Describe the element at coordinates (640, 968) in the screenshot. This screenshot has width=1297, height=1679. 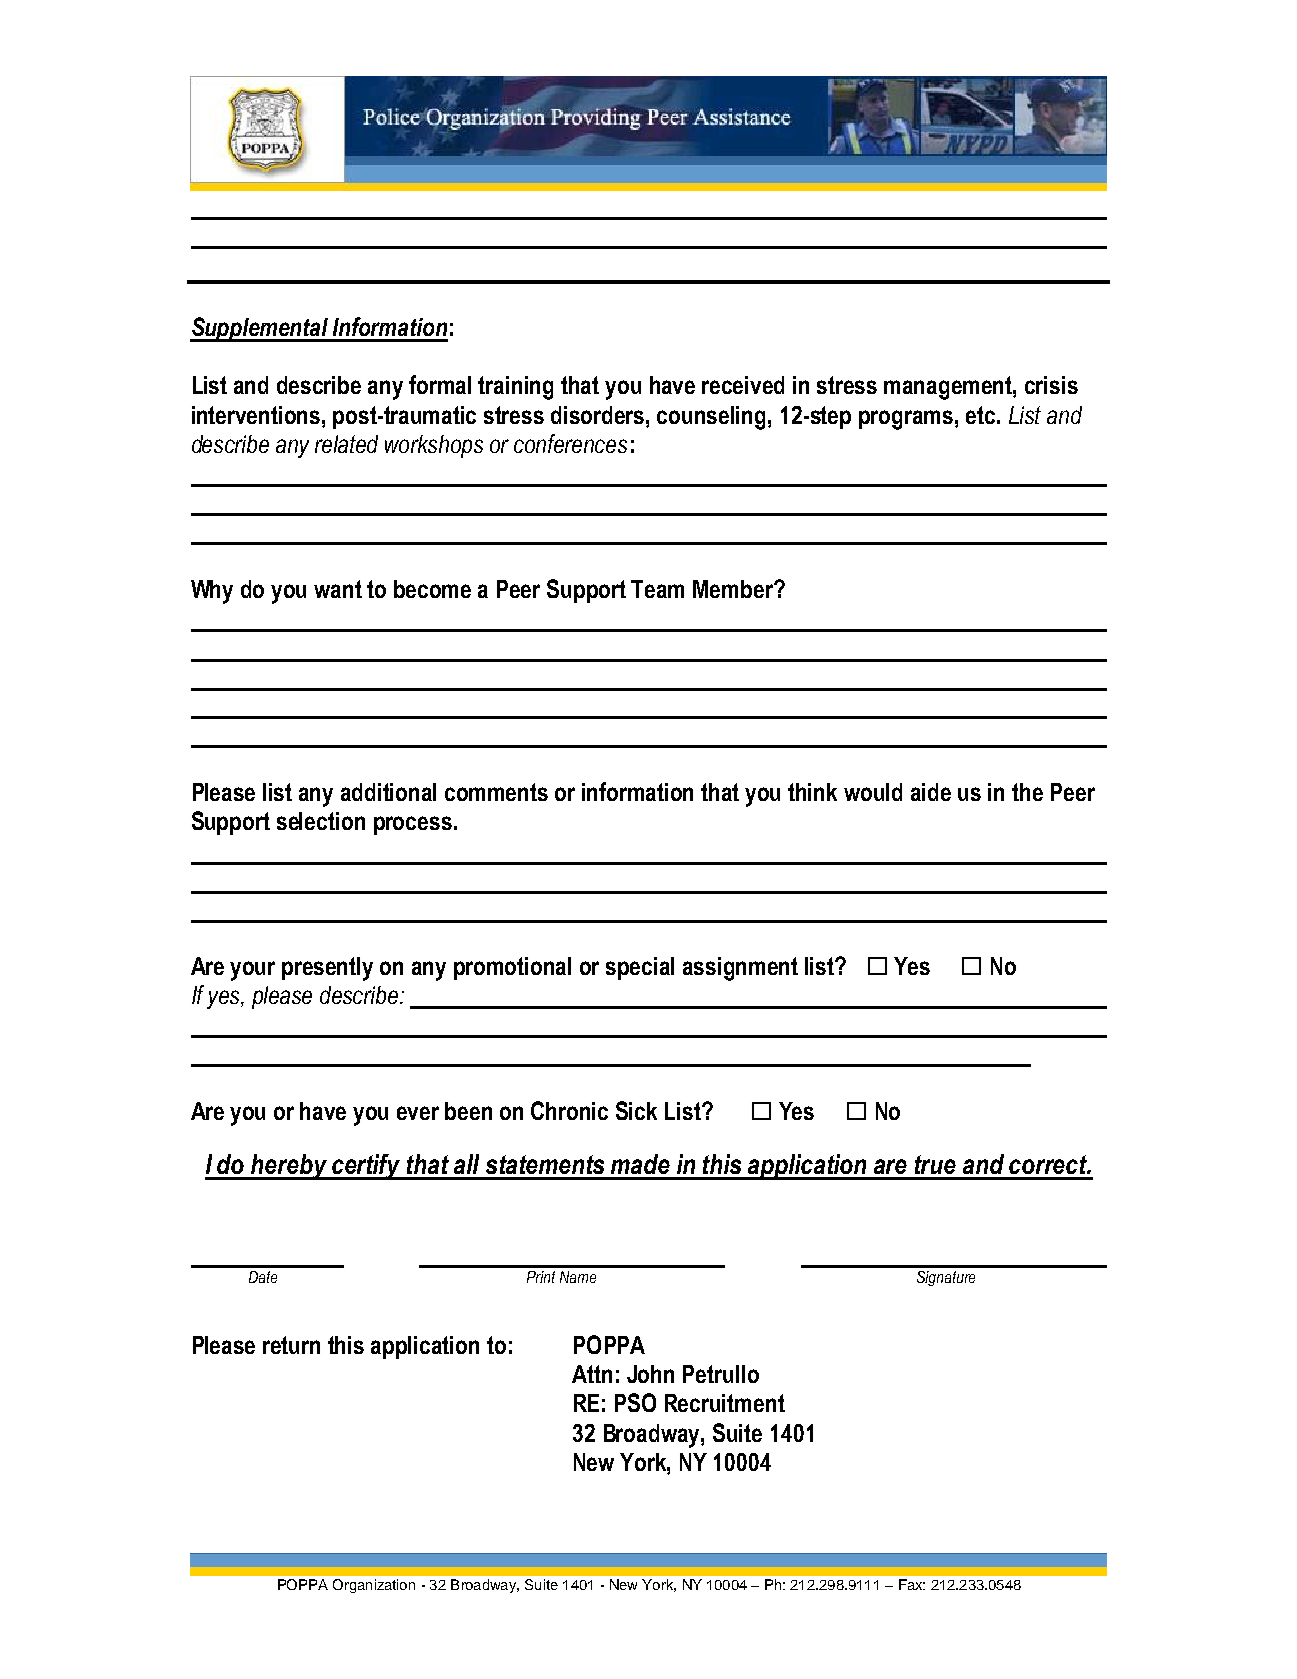
I see `special` at that location.
